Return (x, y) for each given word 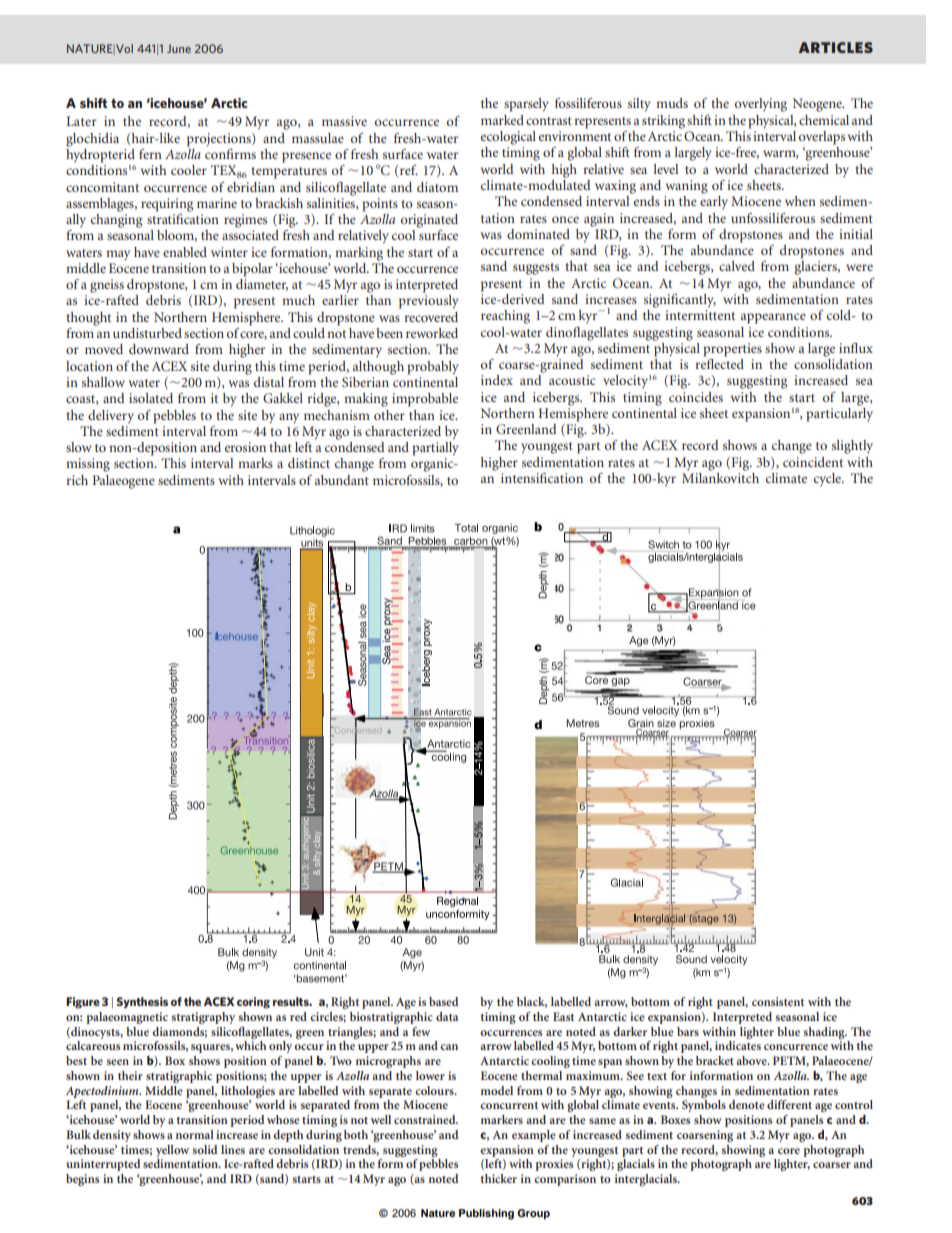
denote (746, 1104)
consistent (778, 1001)
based (443, 1001)
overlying (761, 105)
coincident (813, 462)
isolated (151, 398)
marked (502, 120)
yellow (172, 1151)
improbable (425, 400)
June (179, 48)
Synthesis (142, 1002)
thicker (498, 1178)
